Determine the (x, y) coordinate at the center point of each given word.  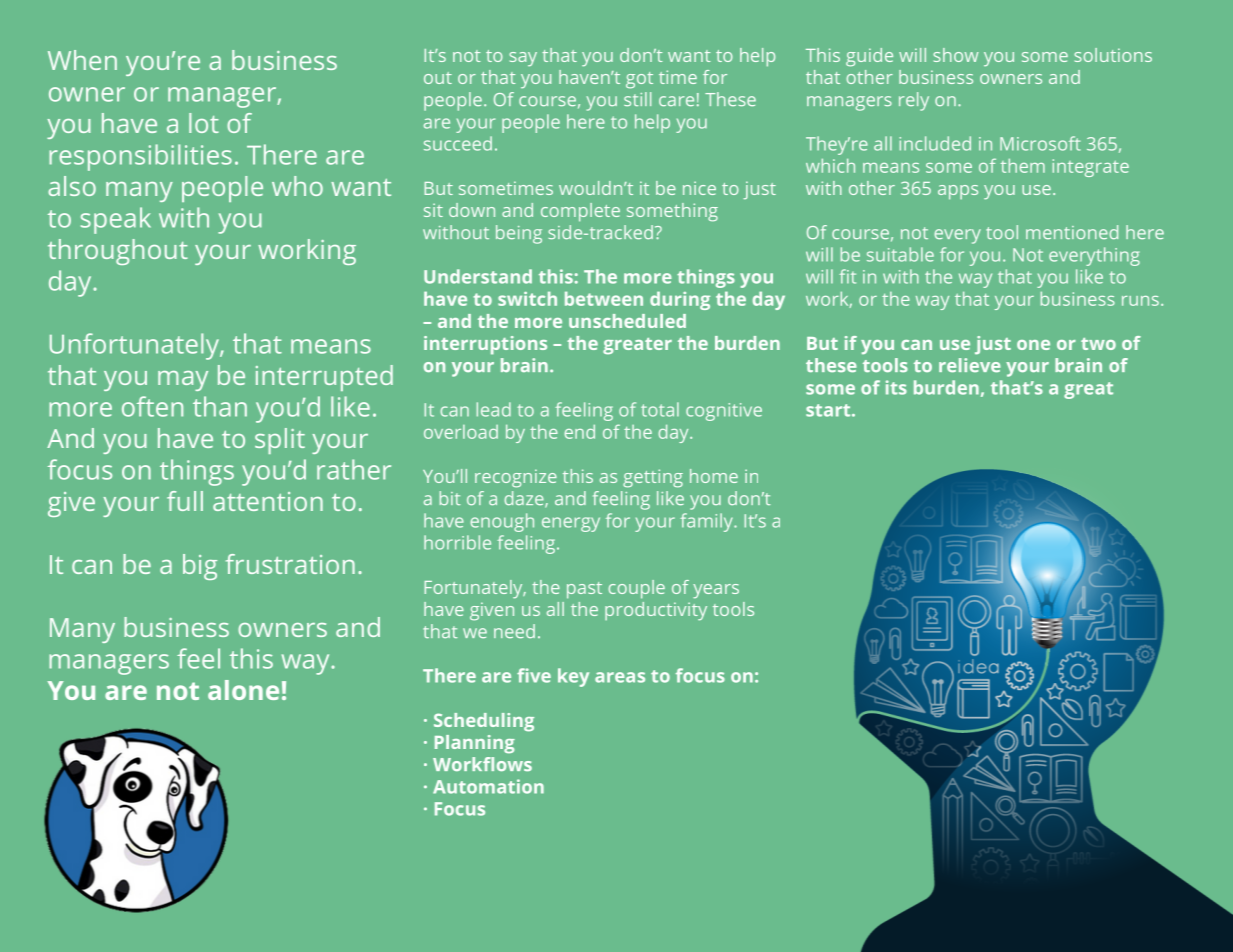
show (955, 55)
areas (620, 677)
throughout (118, 252)
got (639, 80)
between (604, 299)
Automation (488, 786)
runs (1140, 301)
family (707, 522)
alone (243, 690)
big (200, 567)
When (82, 60)
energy (571, 524)
